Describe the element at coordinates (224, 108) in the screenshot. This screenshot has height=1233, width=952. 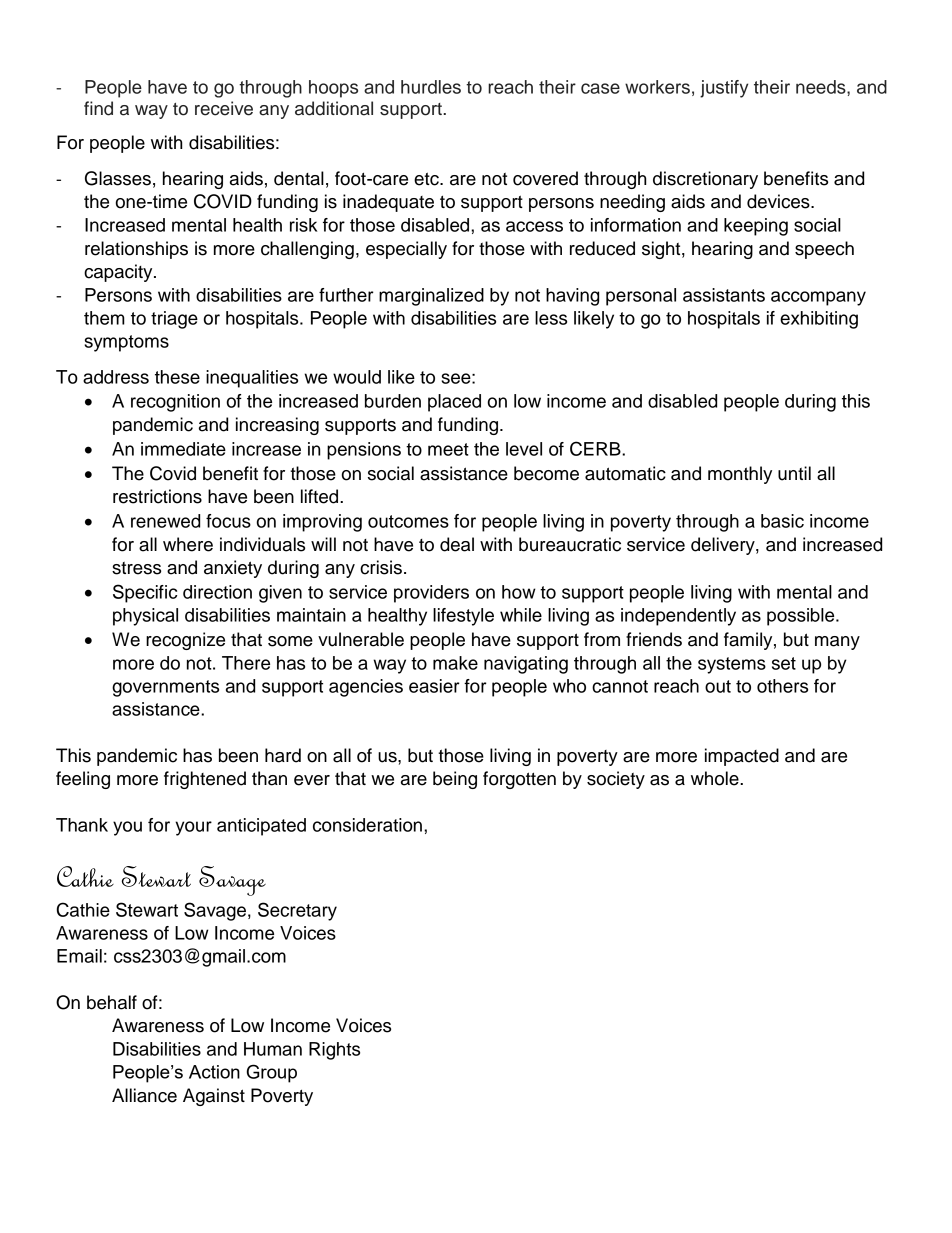
I see `receive` at that location.
